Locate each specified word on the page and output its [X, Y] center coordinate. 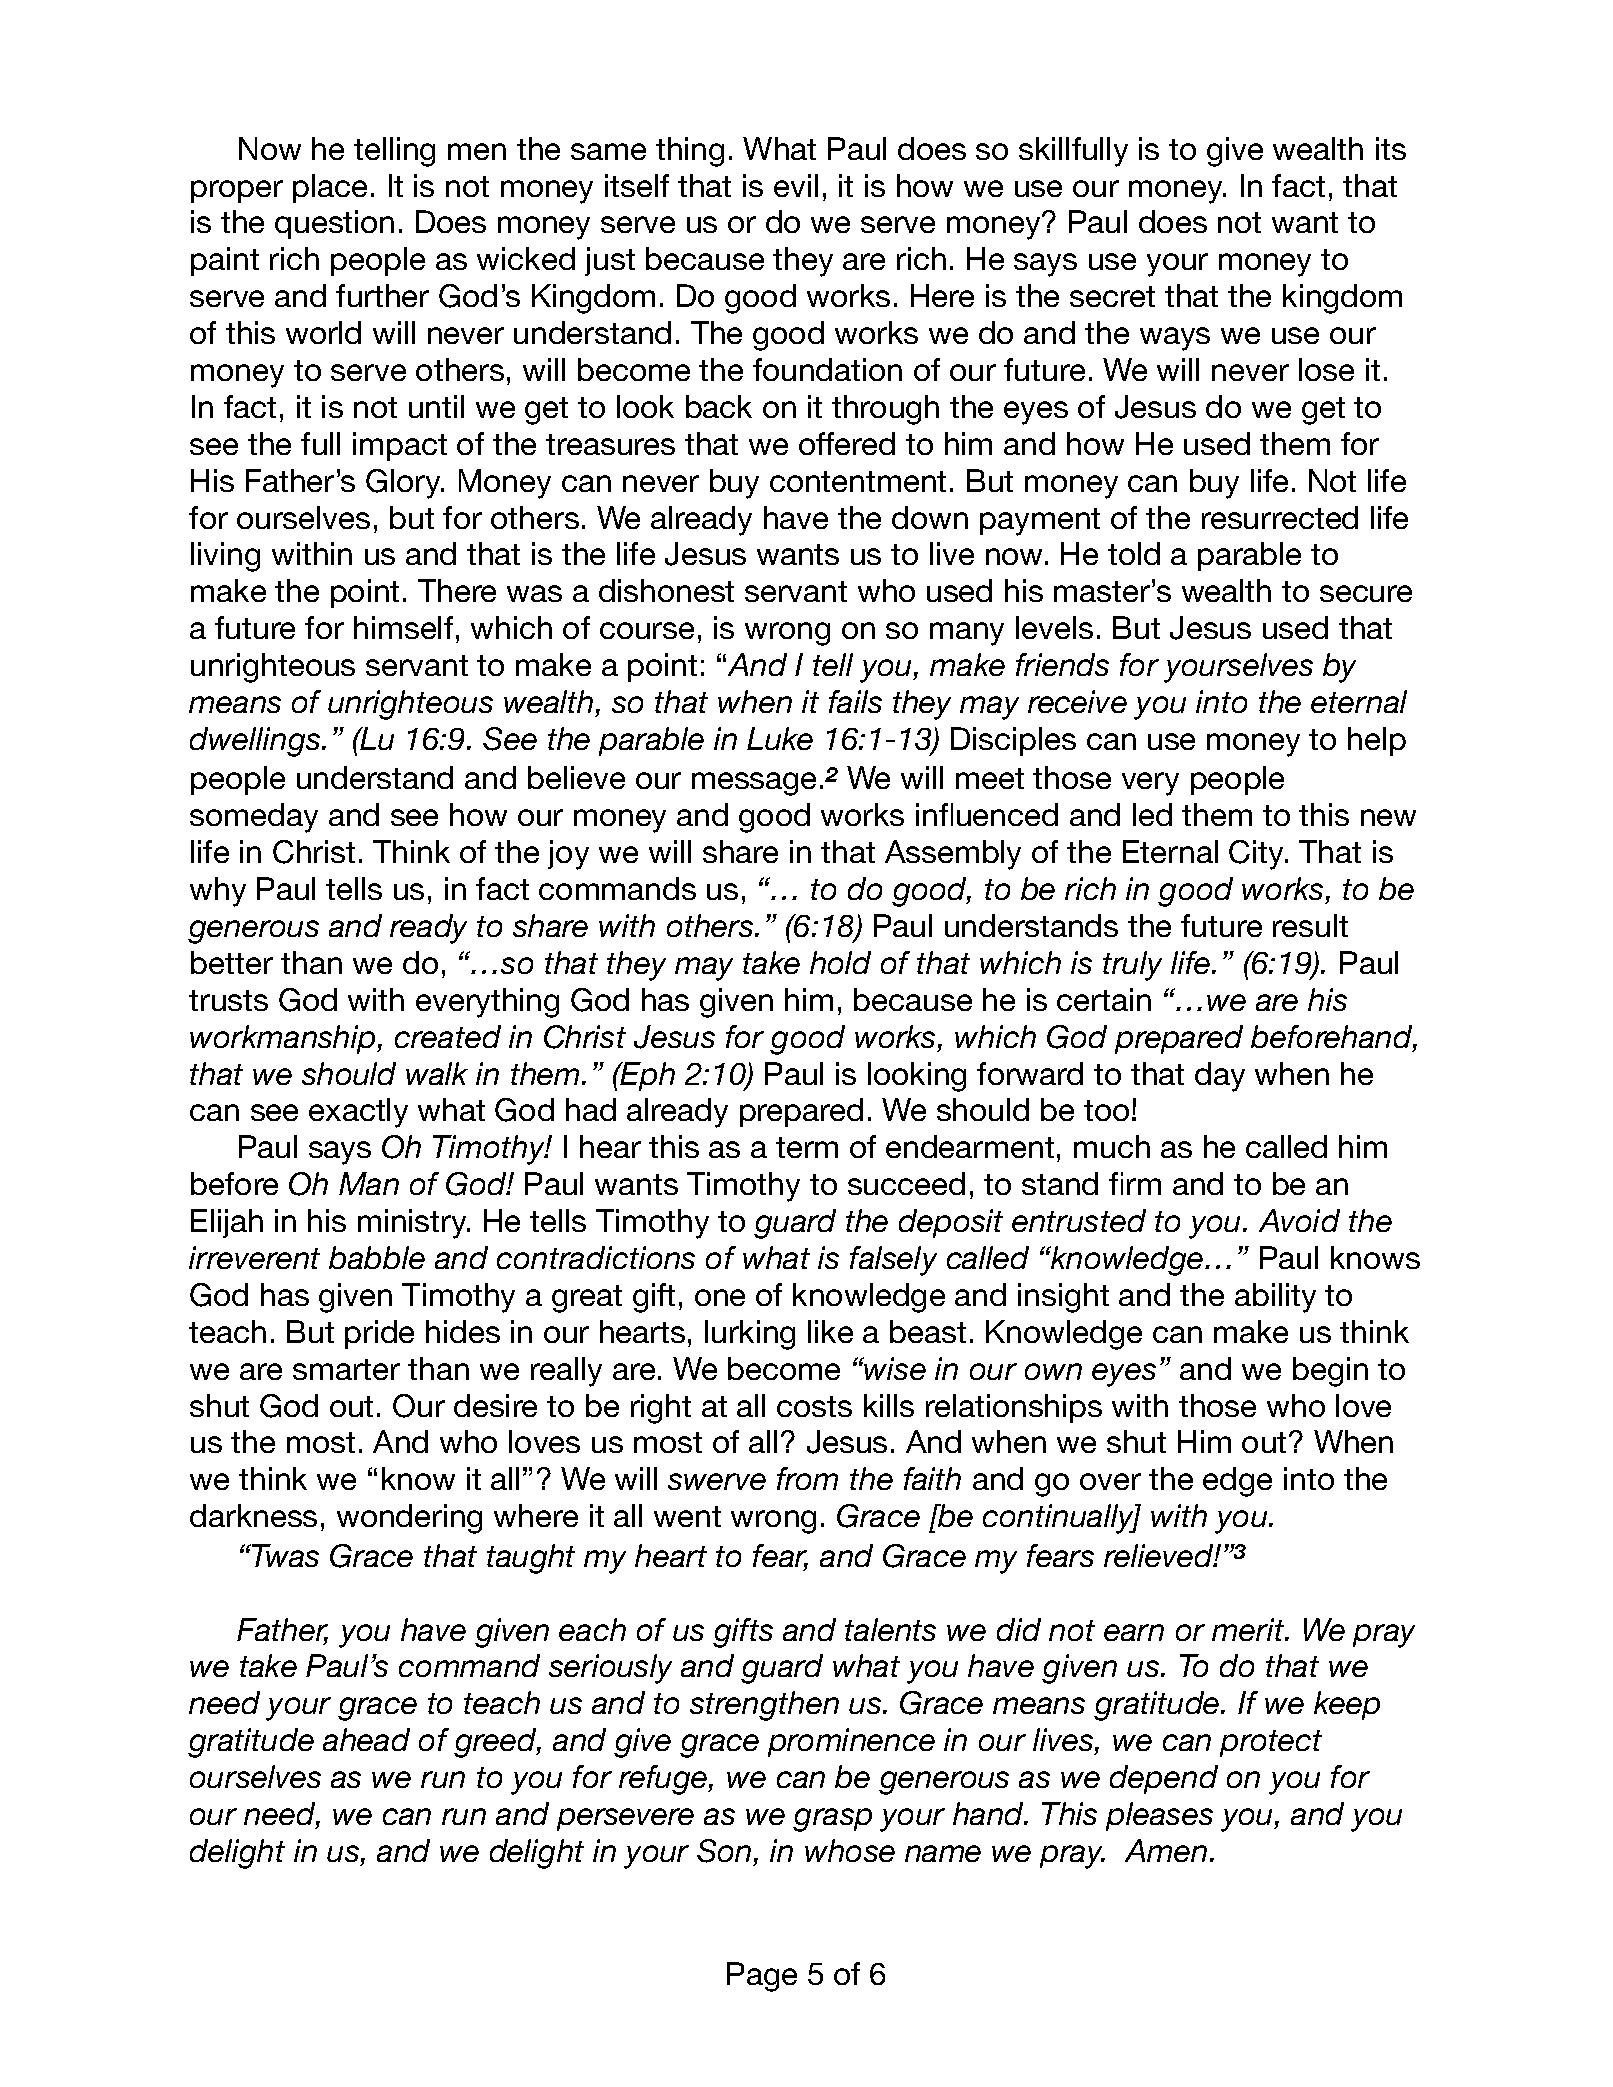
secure [1366, 593]
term [807, 1147]
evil [796, 185]
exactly [358, 1113]
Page [762, 1977]
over [1110, 1481]
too [1106, 1110]
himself [403, 627]
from [807, 1478]
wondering [409, 1519]
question [334, 224]
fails [855, 701]
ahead [366, 1739]
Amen [1166, 1850]
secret [1112, 296]
